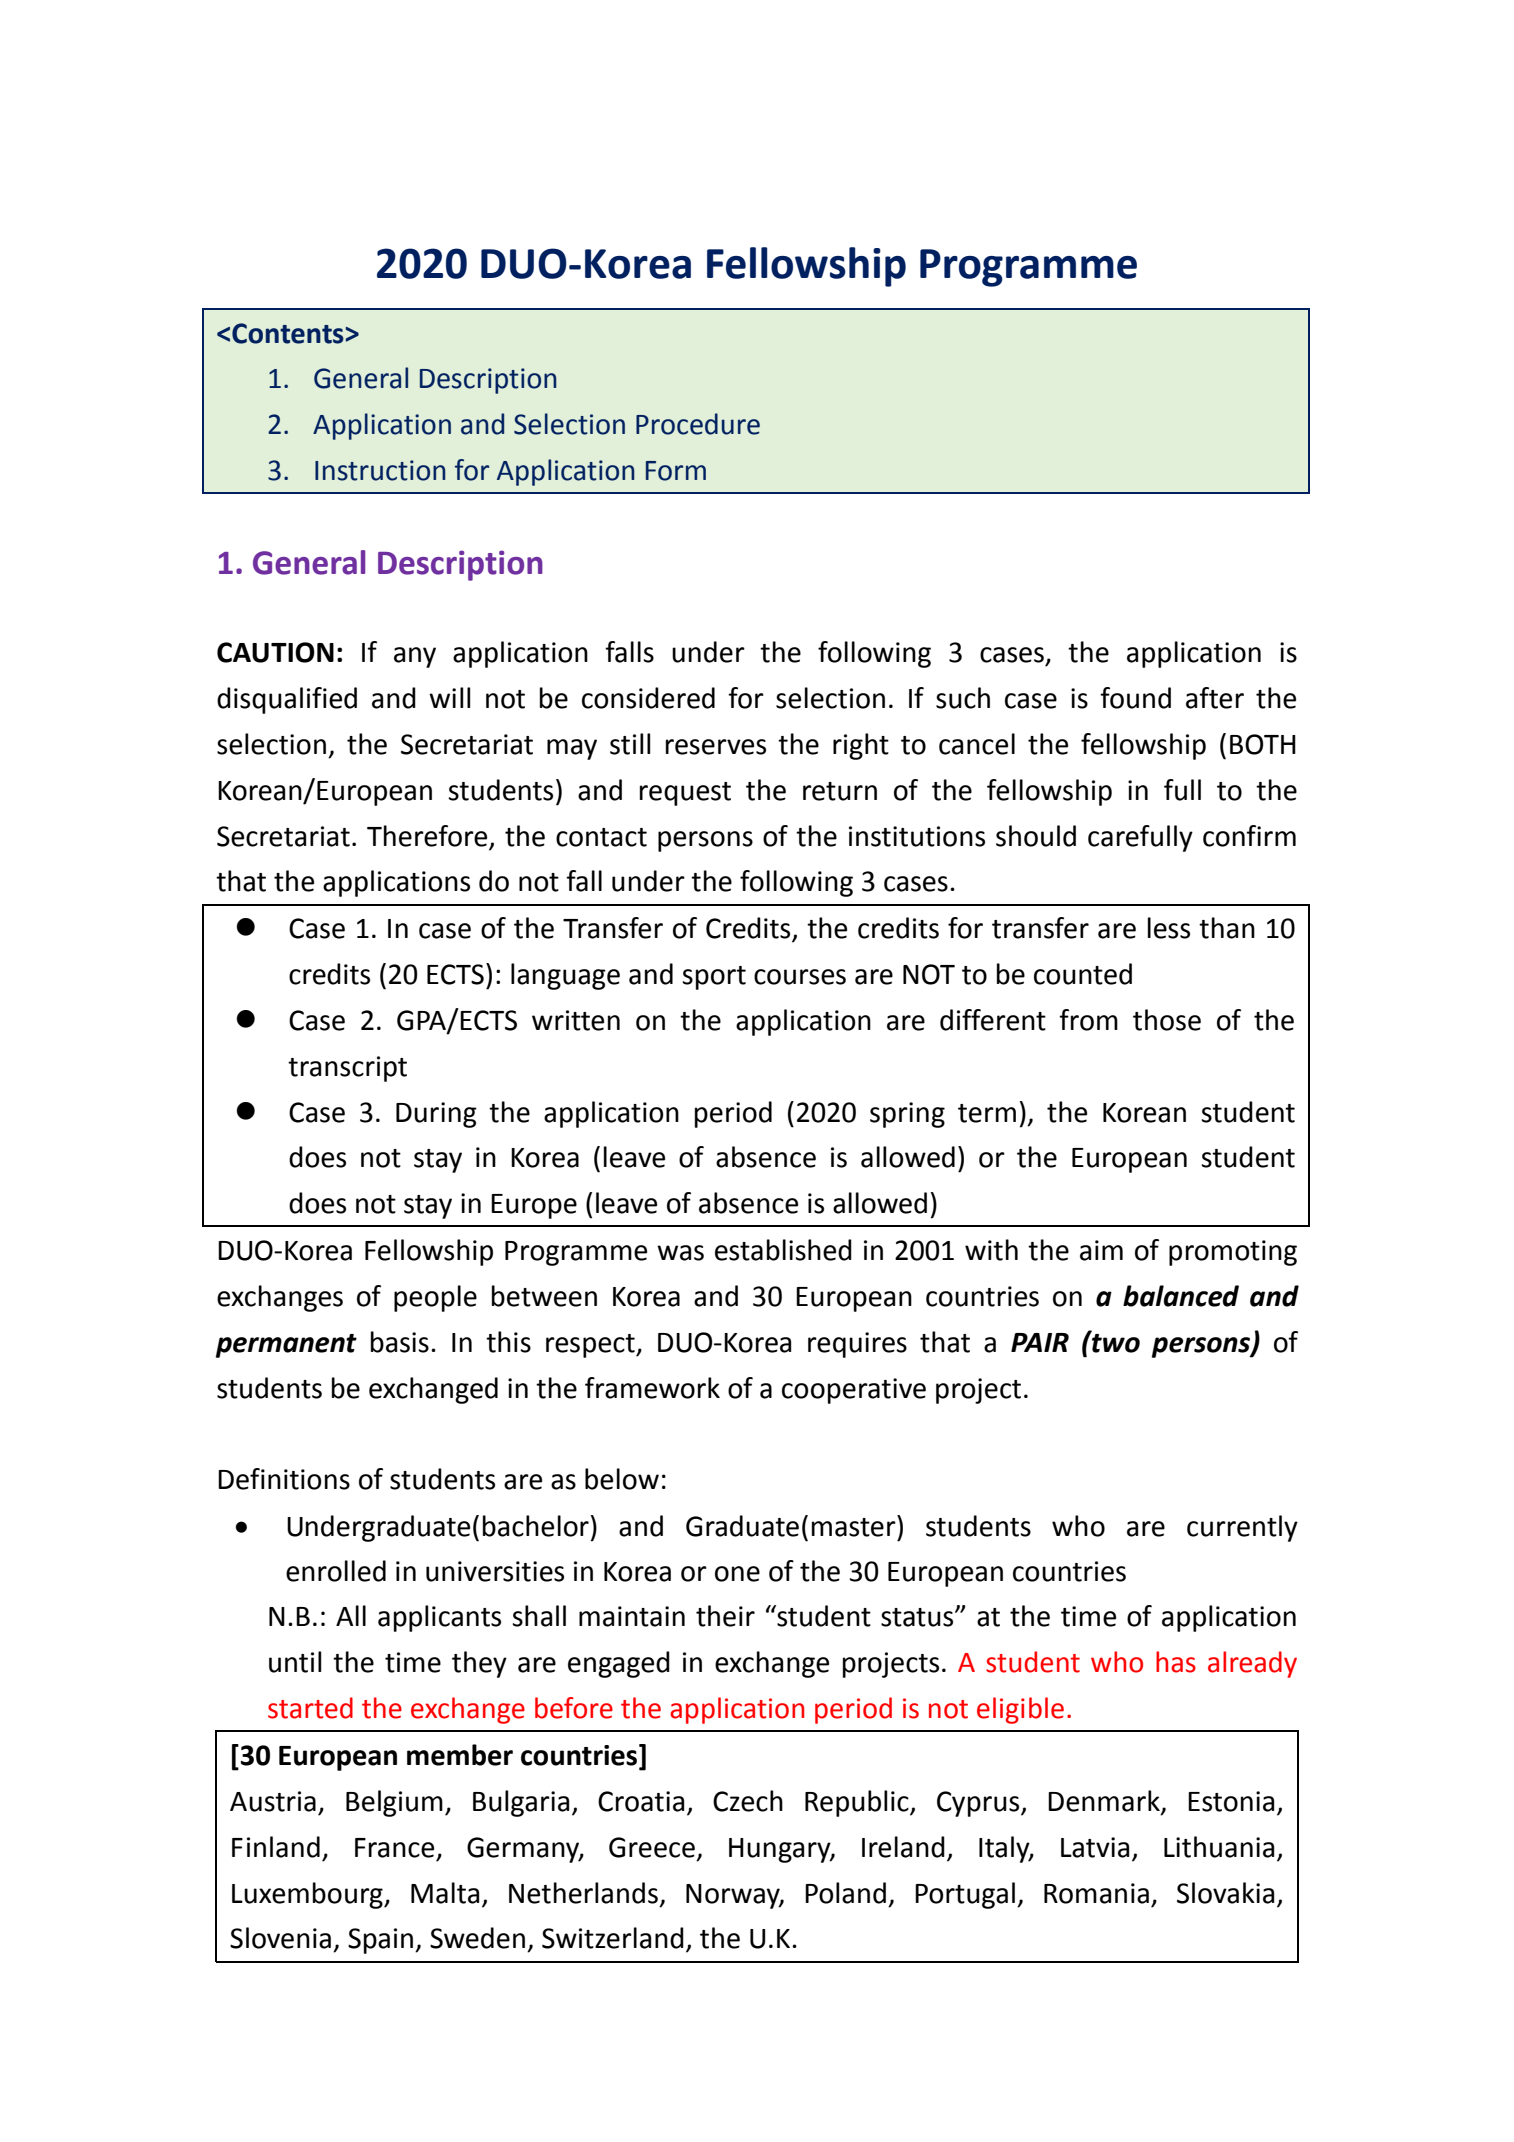  What do you see at coordinates (783, 1250) in the screenshot?
I see `established` at bounding box center [783, 1250].
